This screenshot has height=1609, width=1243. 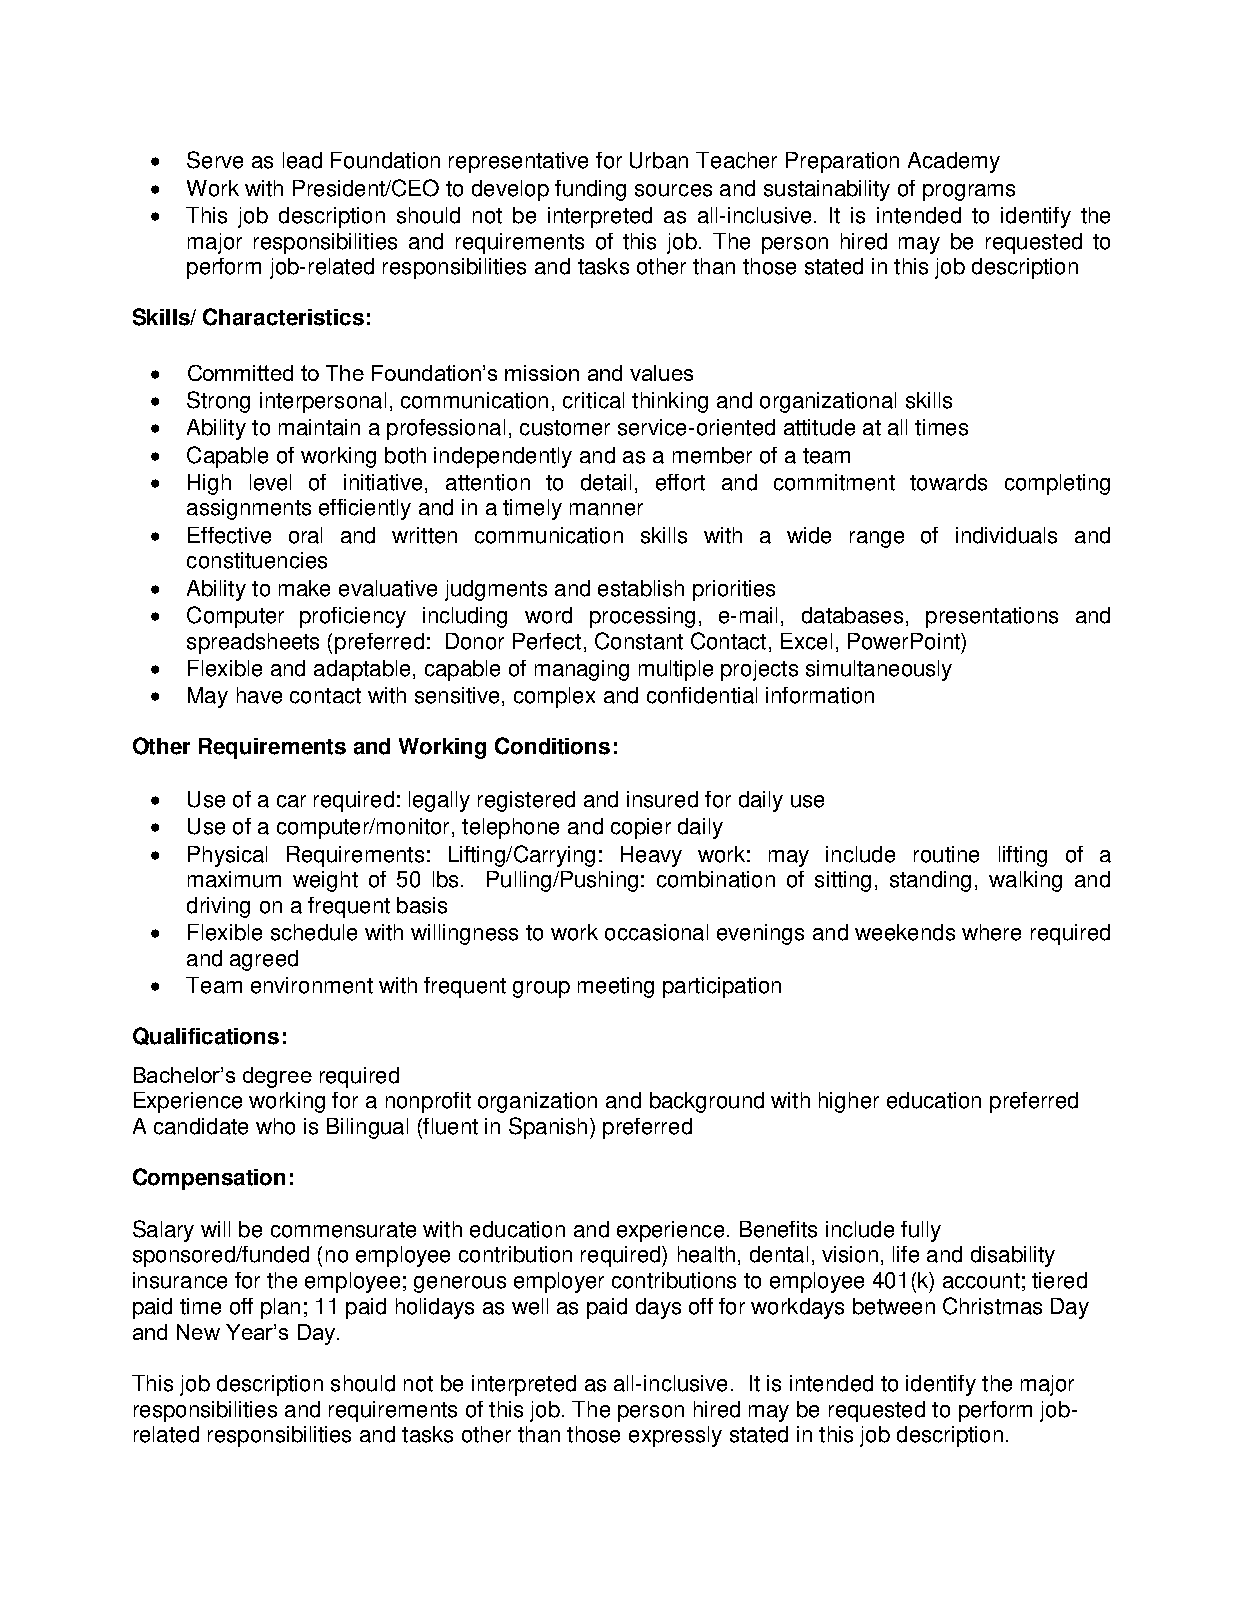 I want to click on funding, so click(x=590, y=190).
